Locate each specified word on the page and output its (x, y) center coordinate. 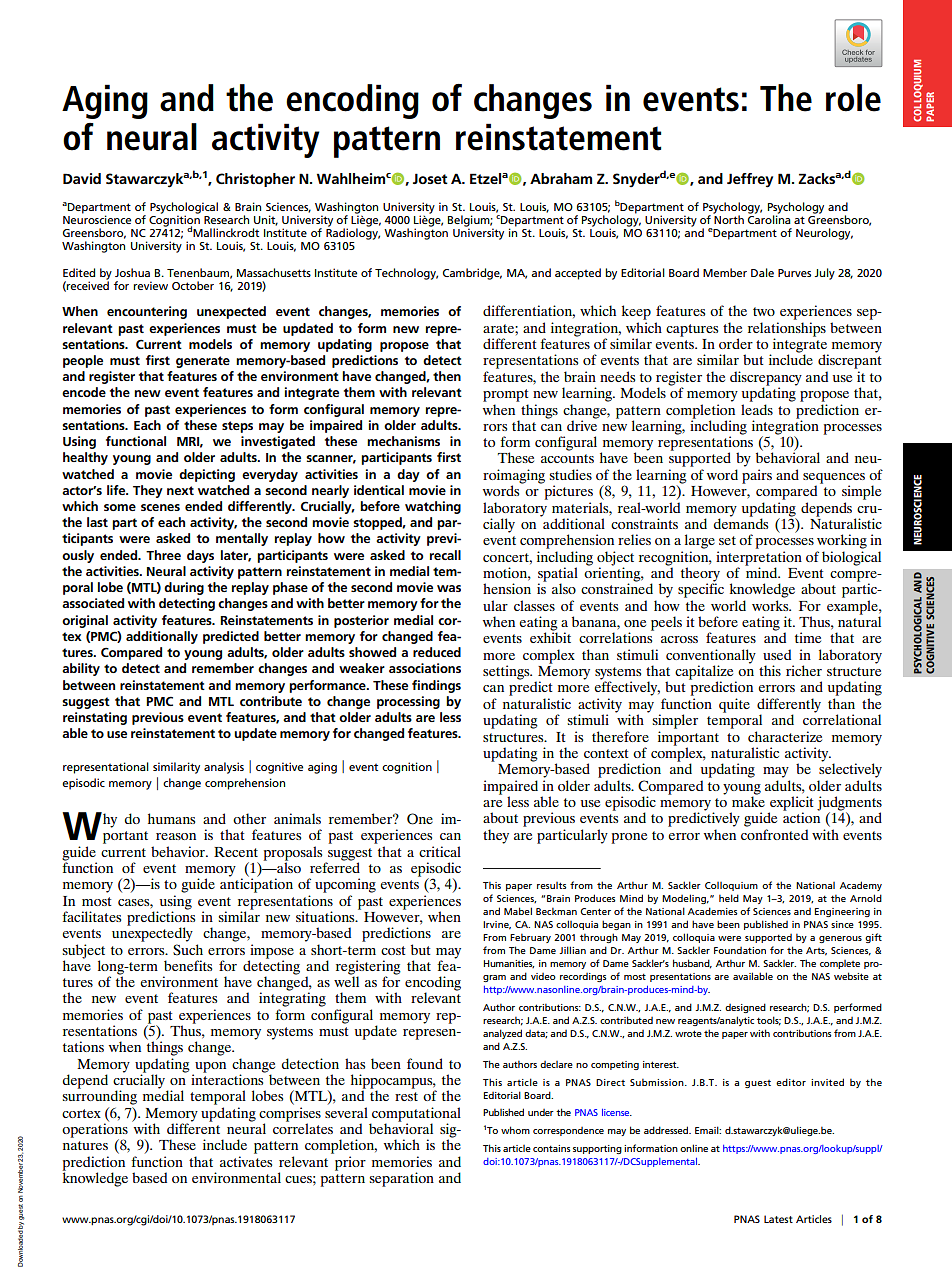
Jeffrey (750, 180)
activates (246, 1161)
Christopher (255, 180)
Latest (778, 1219)
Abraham (561, 178)
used (777, 654)
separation (402, 1179)
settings (507, 672)
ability (81, 669)
